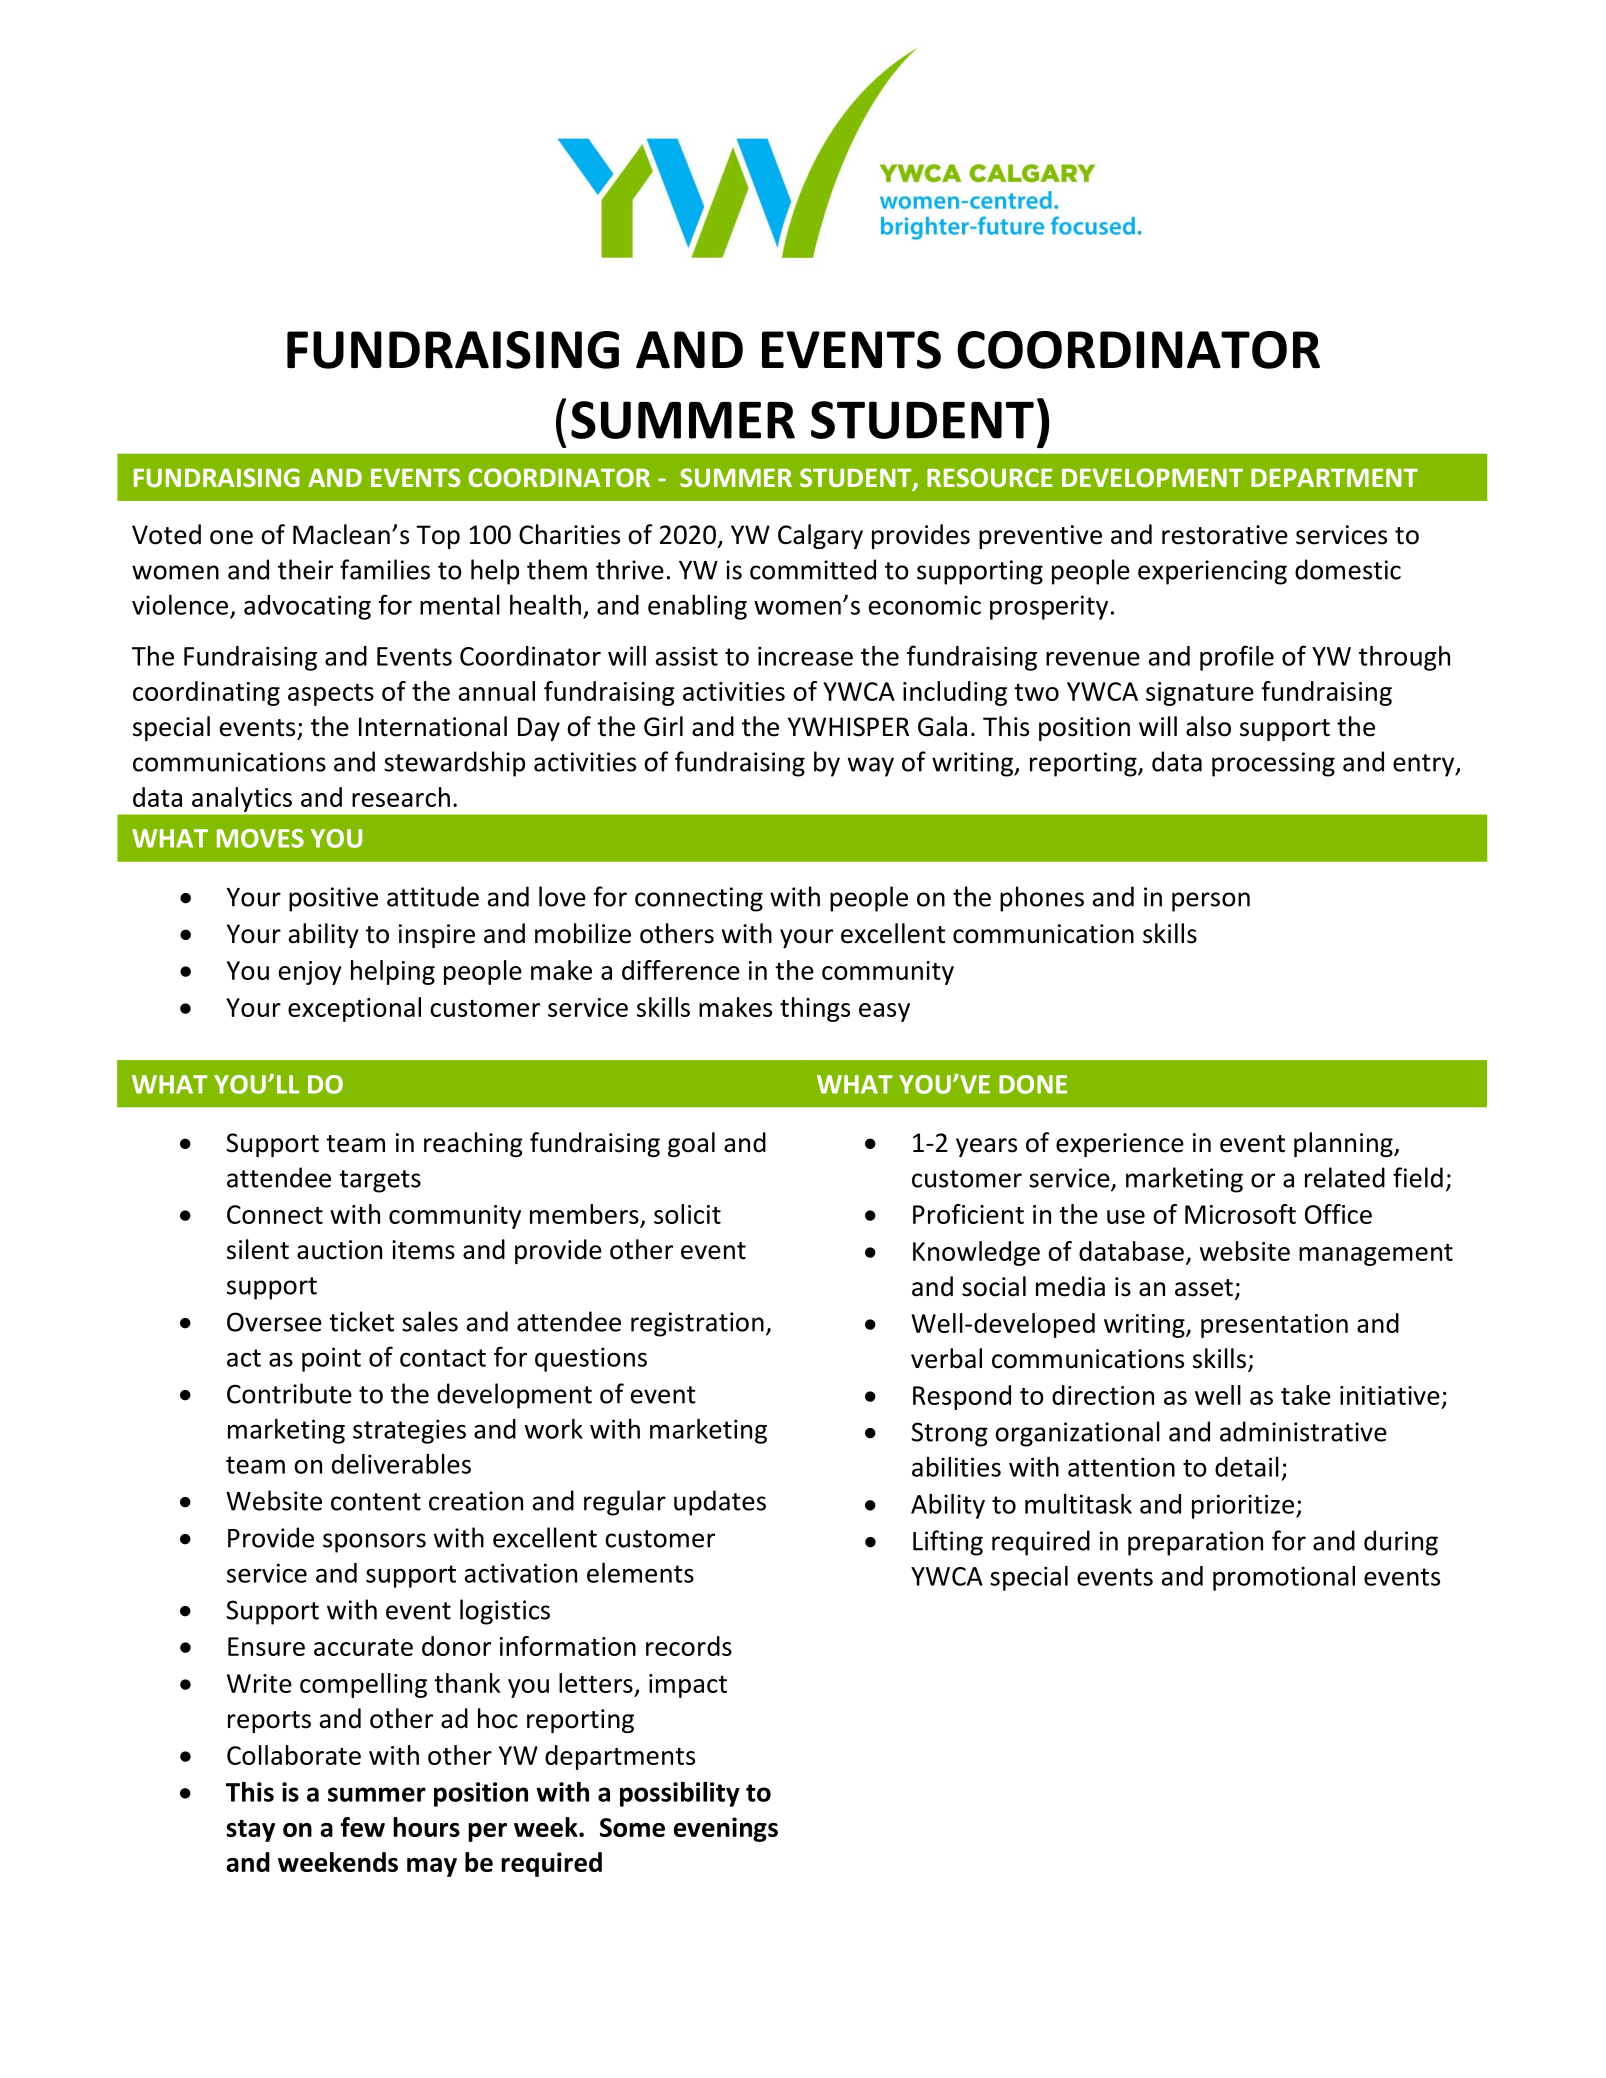  Describe the element at coordinates (363, 1827) in the document. I see `few` at that location.
